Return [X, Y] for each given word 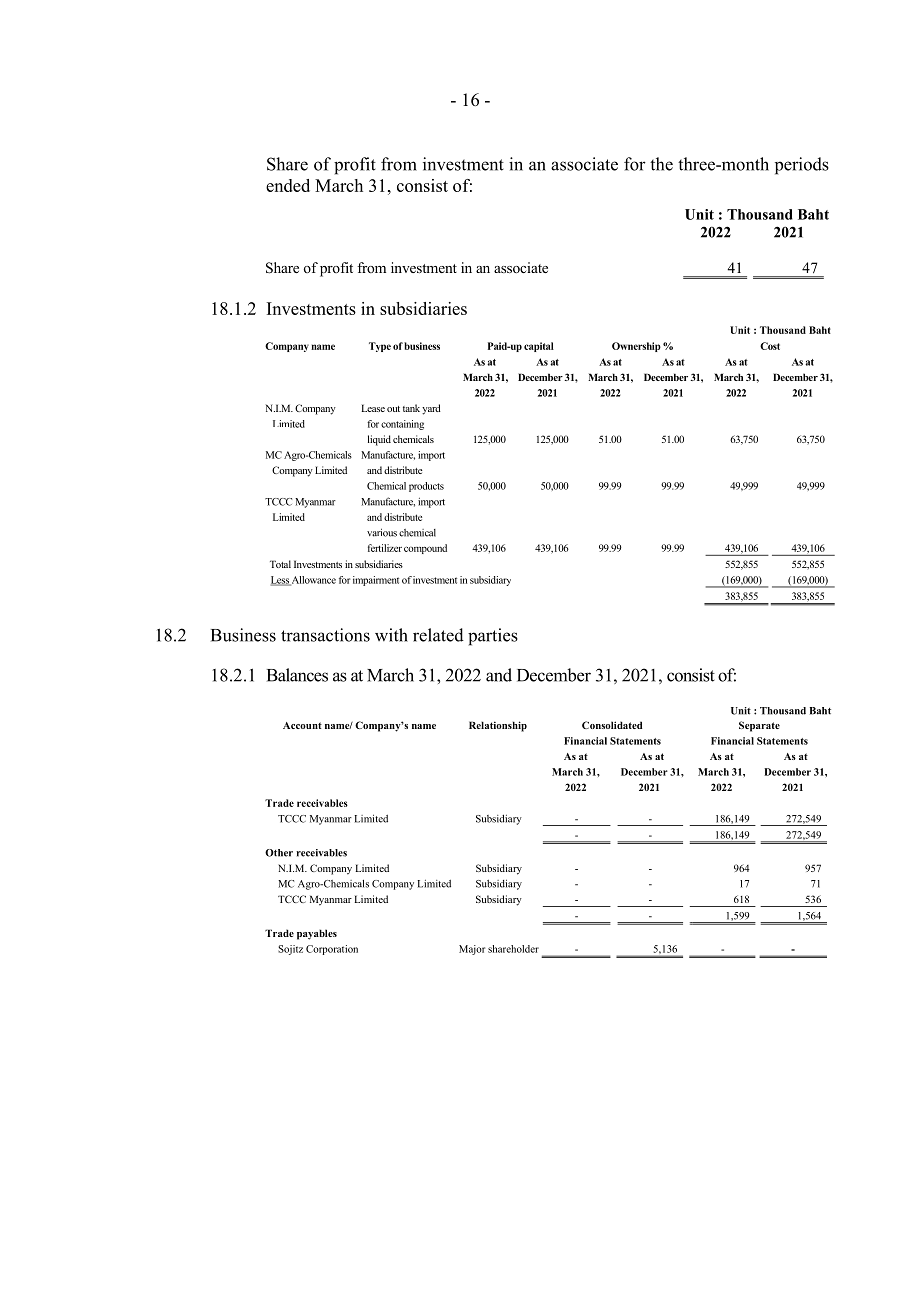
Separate [759, 726]
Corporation [332, 950]
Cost [770, 346]
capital [539, 347]
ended [288, 185]
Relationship [498, 726]
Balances [297, 675]
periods [802, 166]
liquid [379, 440]
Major [472, 950]
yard [431, 409]
